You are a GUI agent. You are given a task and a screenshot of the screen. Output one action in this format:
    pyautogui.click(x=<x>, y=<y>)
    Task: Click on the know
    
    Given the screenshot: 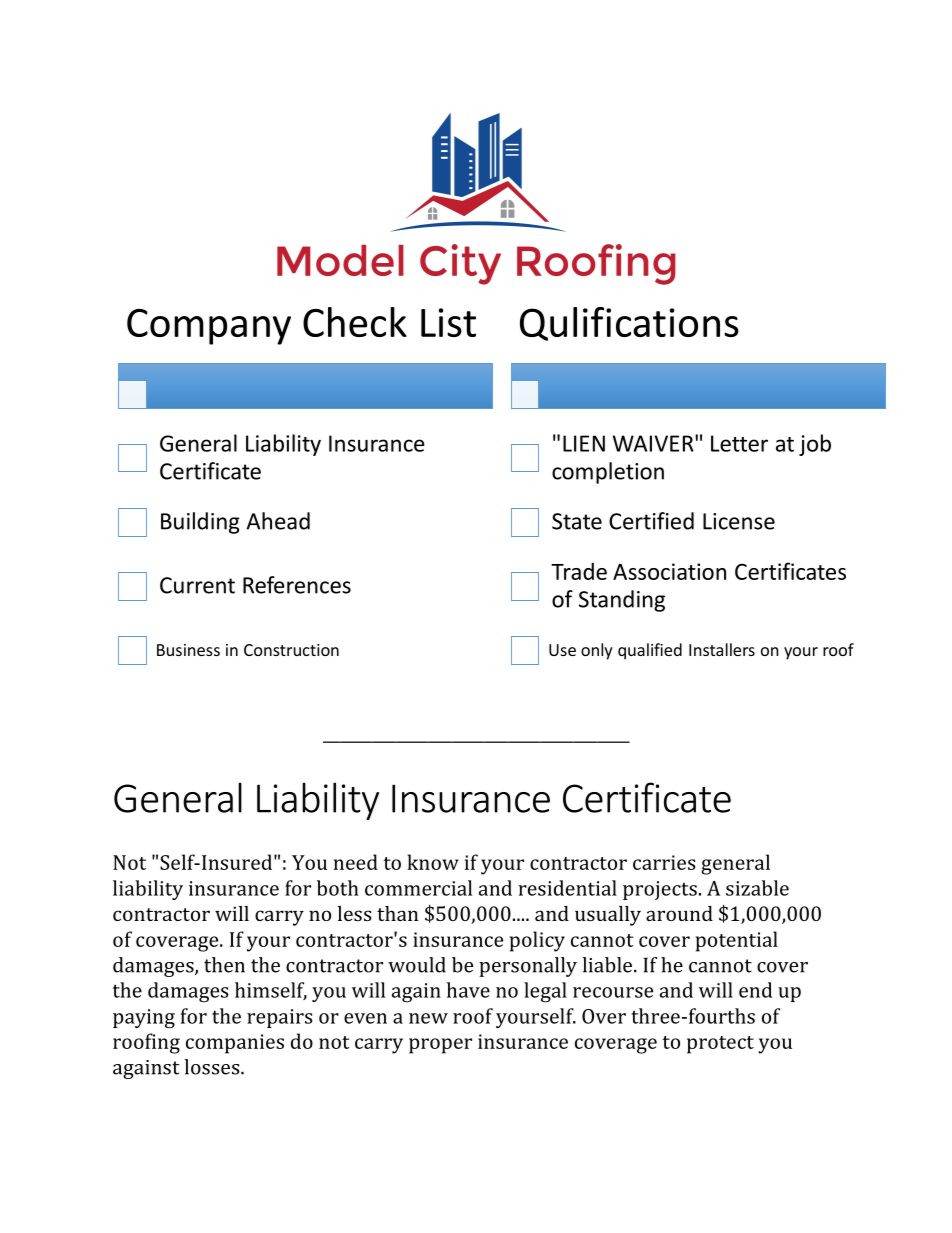 What is the action you would take?
    pyautogui.click(x=433, y=862)
